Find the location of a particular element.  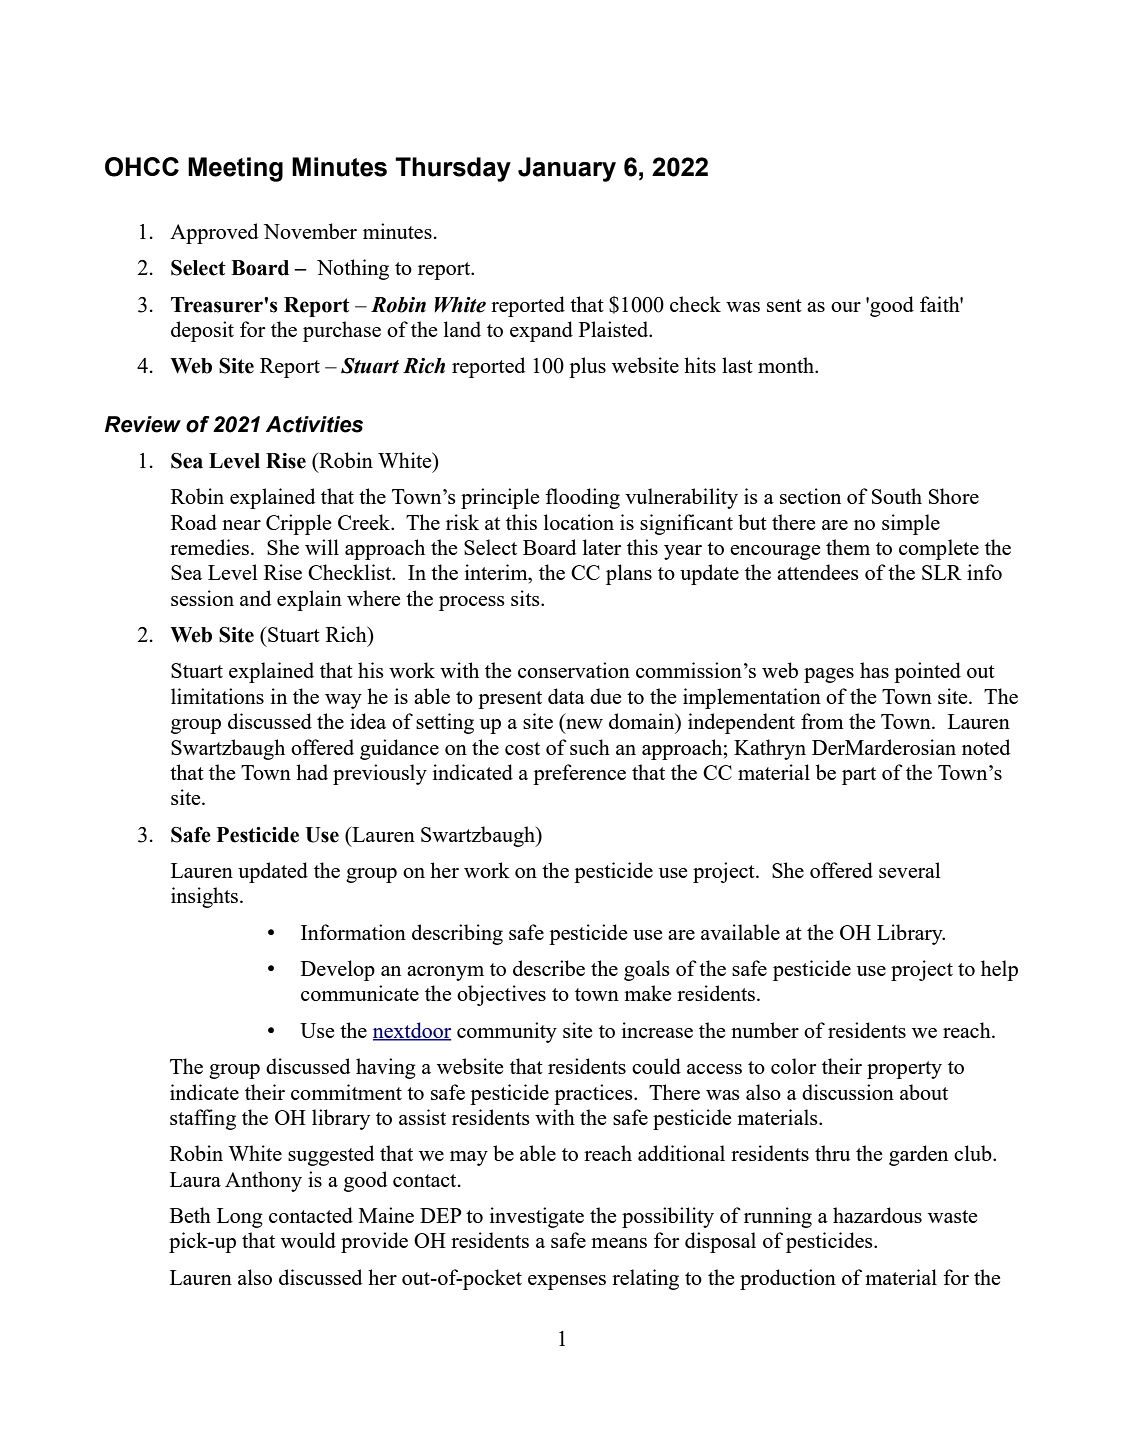

hazardous is located at coordinates (877, 1215).
